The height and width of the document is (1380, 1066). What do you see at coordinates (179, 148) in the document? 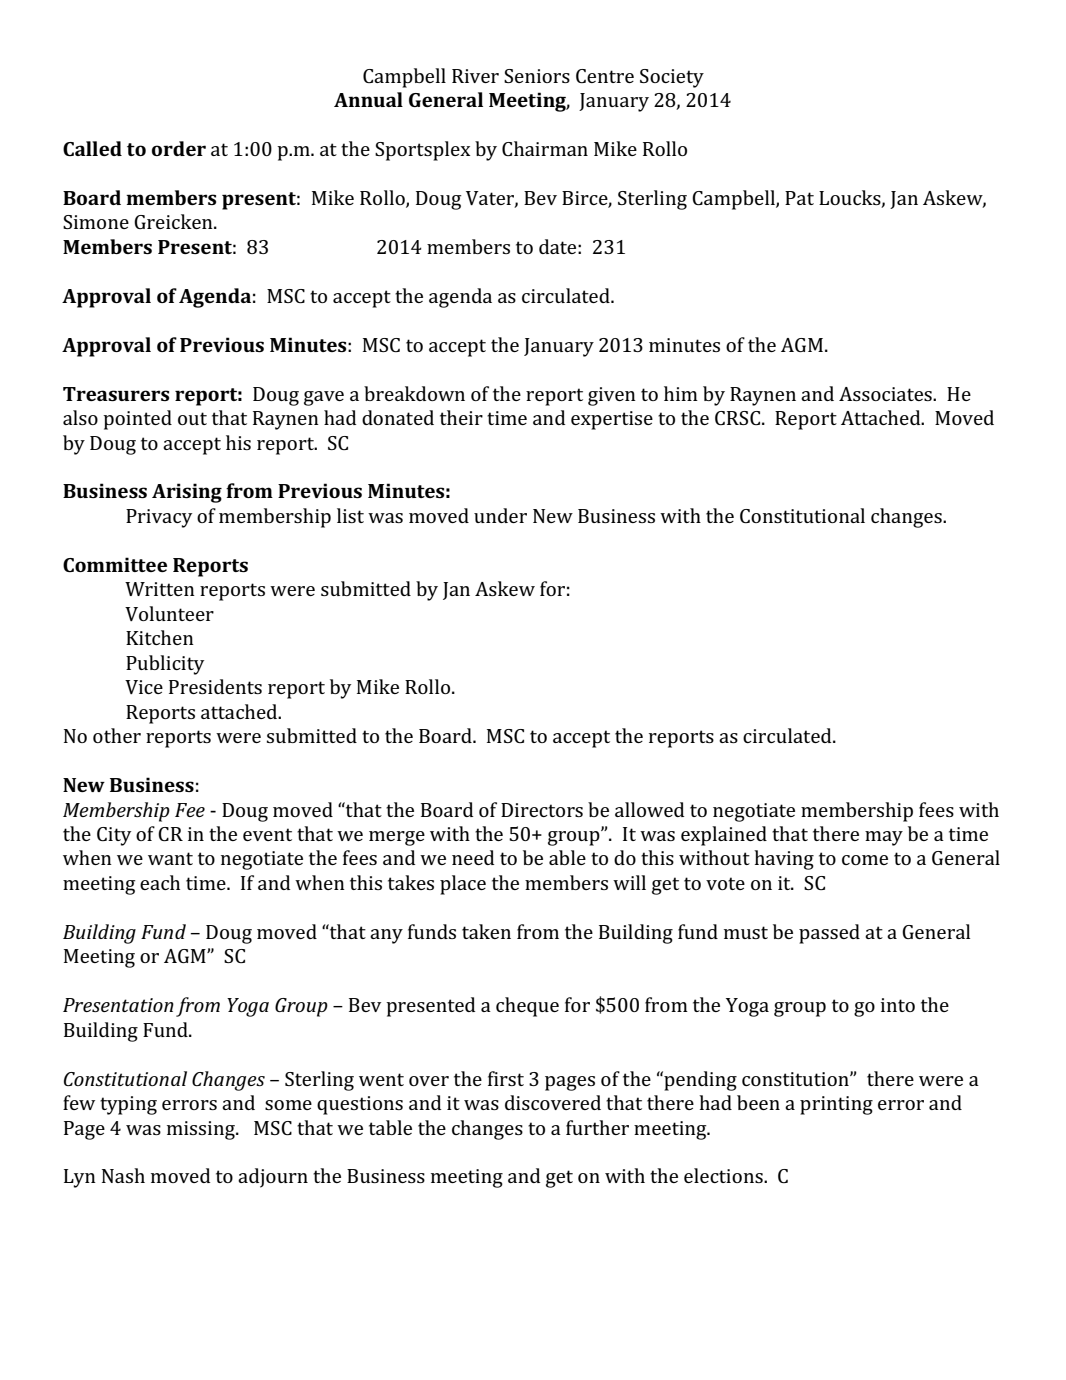
I see `order` at bounding box center [179, 148].
